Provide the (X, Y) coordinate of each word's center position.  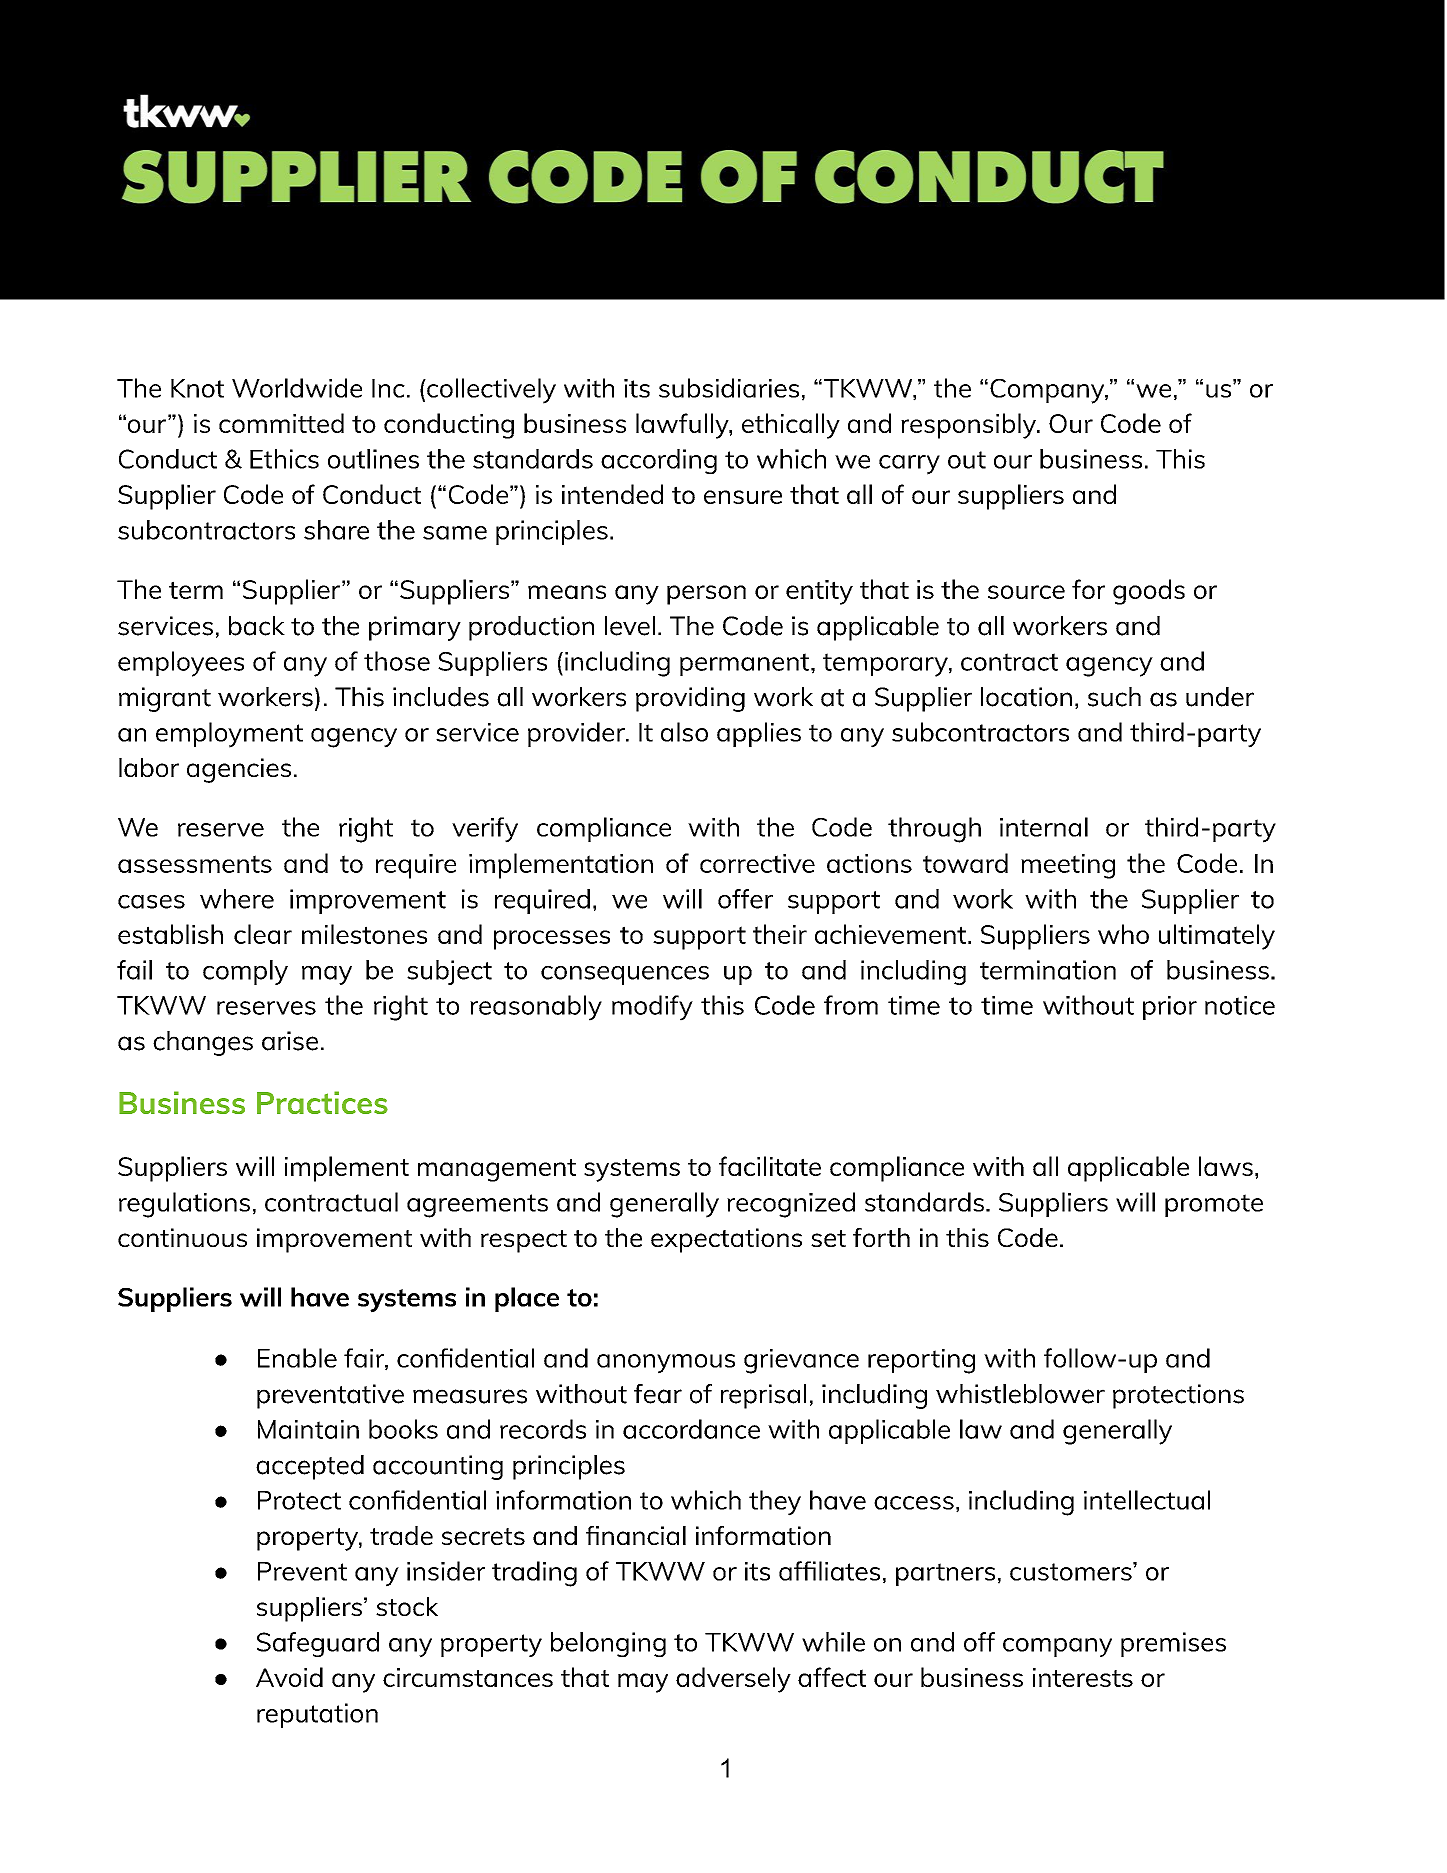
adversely (733, 1680)
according (659, 461)
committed (281, 423)
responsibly (970, 426)
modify (652, 1008)
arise (290, 1041)
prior (1170, 1008)
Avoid (289, 1677)
